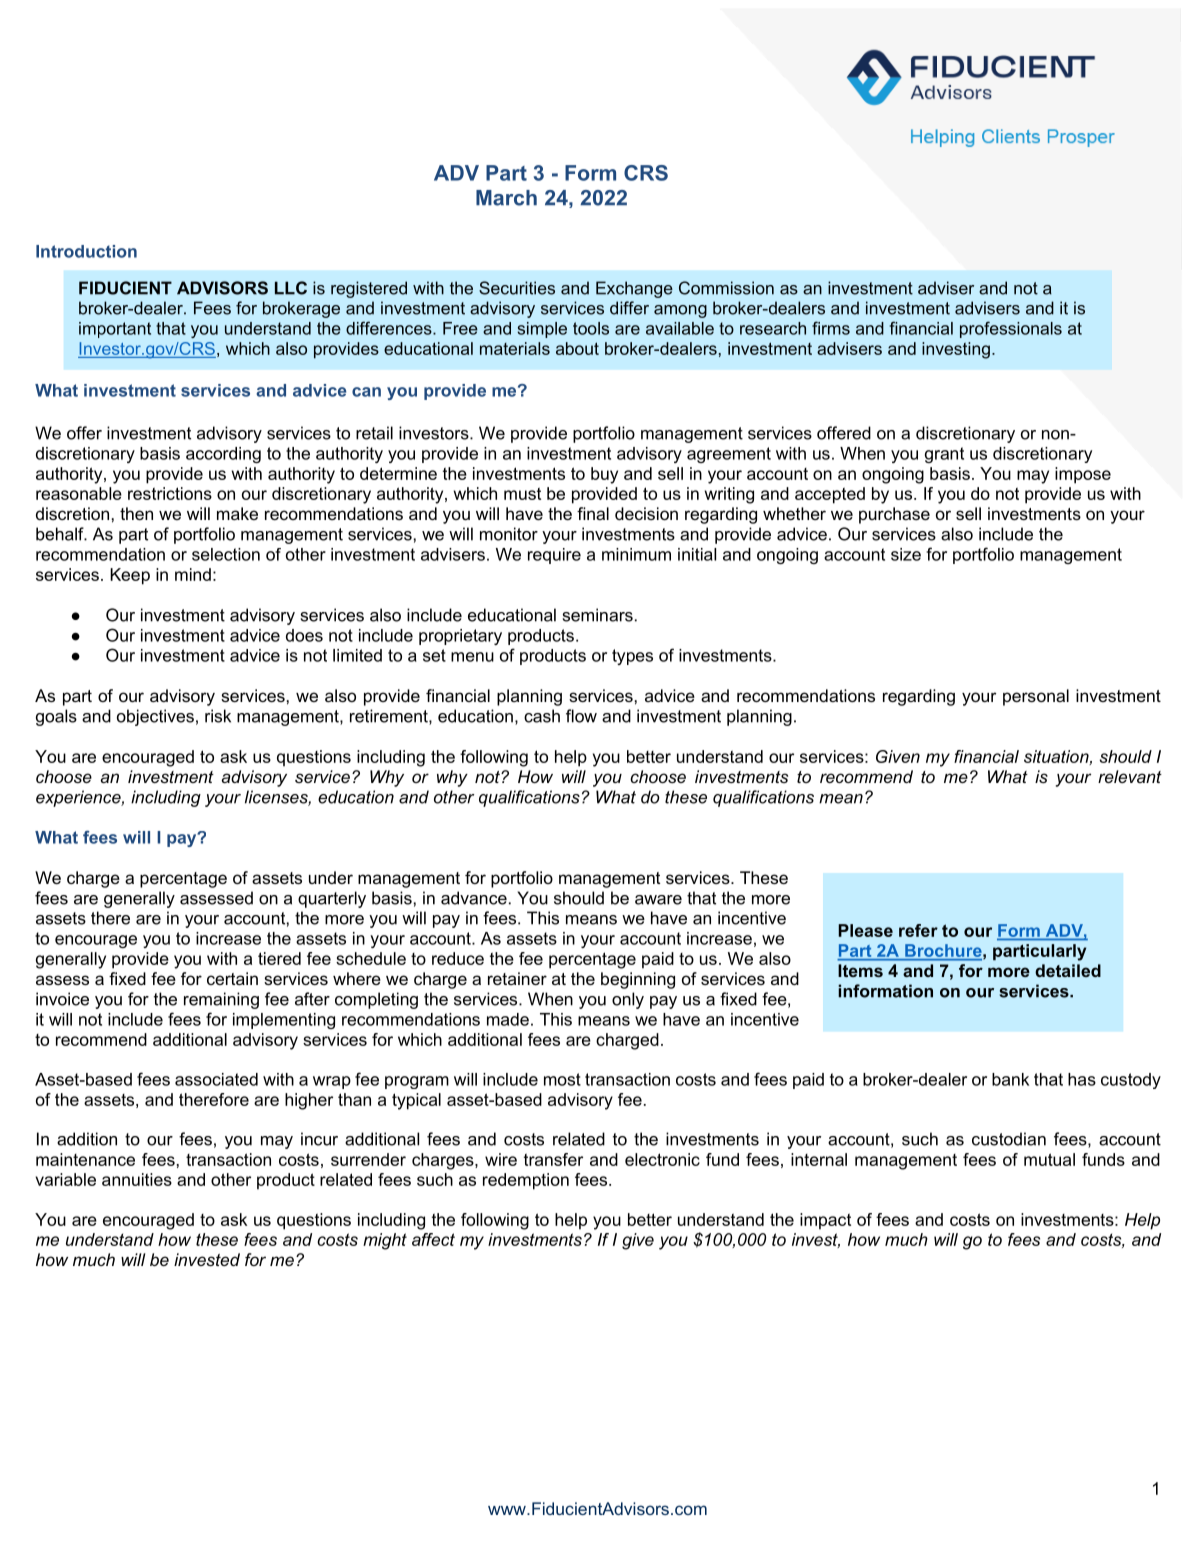 This screenshot has width=1196, height=1547. Describe the element at coordinates (1068, 970) in the screenshot. I see `detailed` at that location.
